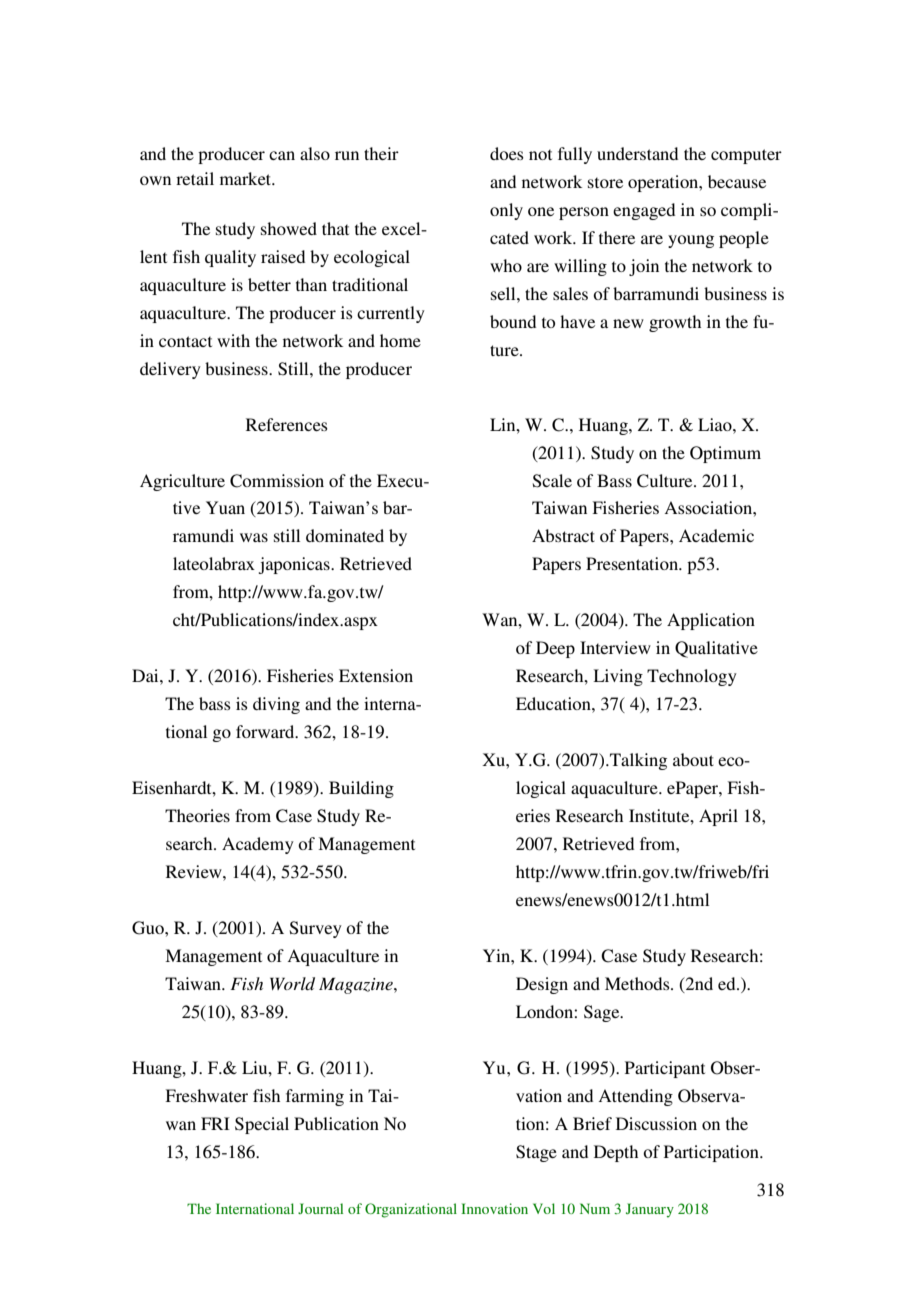  Describe the element at coordinates (506, 211) in the document. I see `only` at that location.
